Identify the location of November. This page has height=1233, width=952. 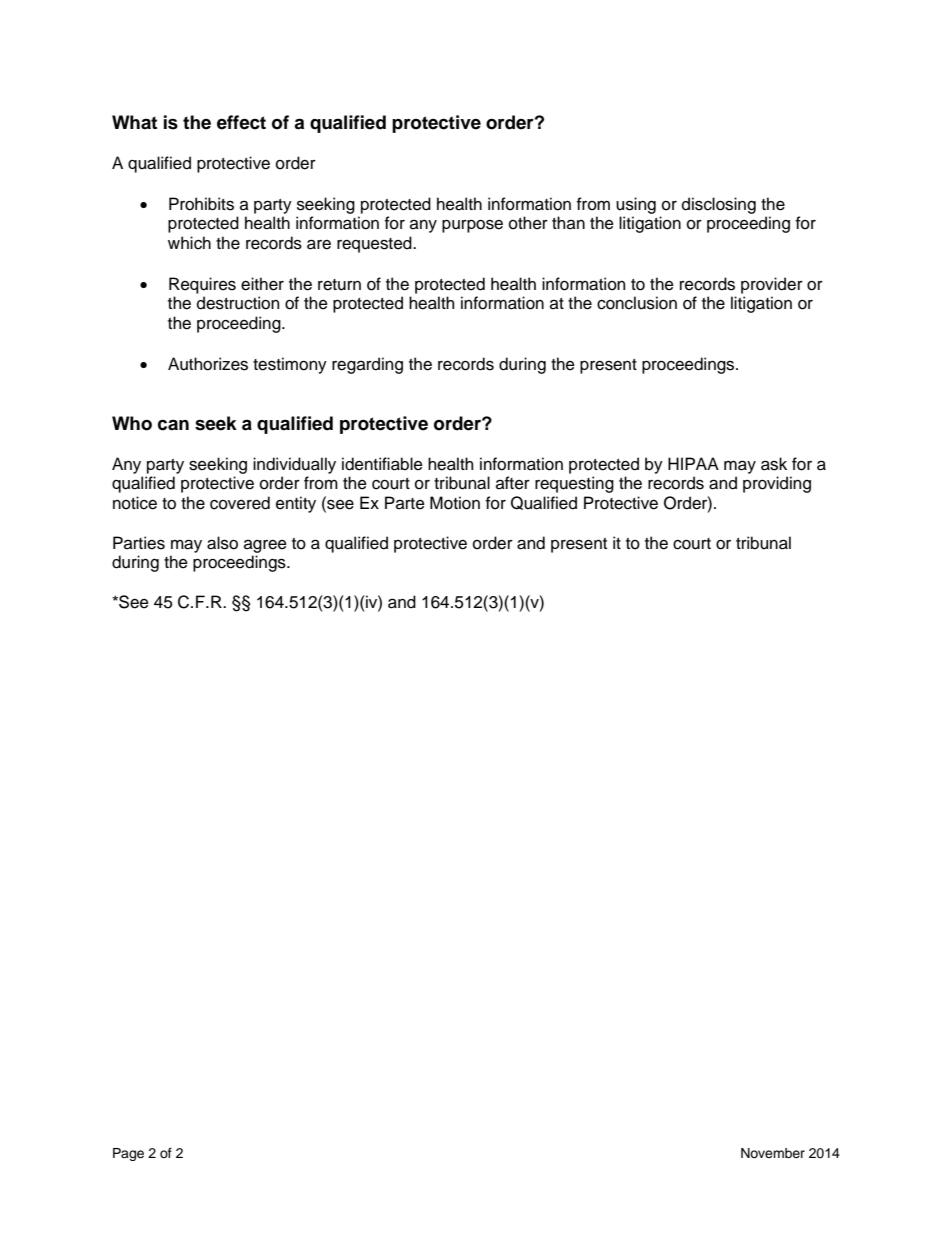
(773, 1153).
